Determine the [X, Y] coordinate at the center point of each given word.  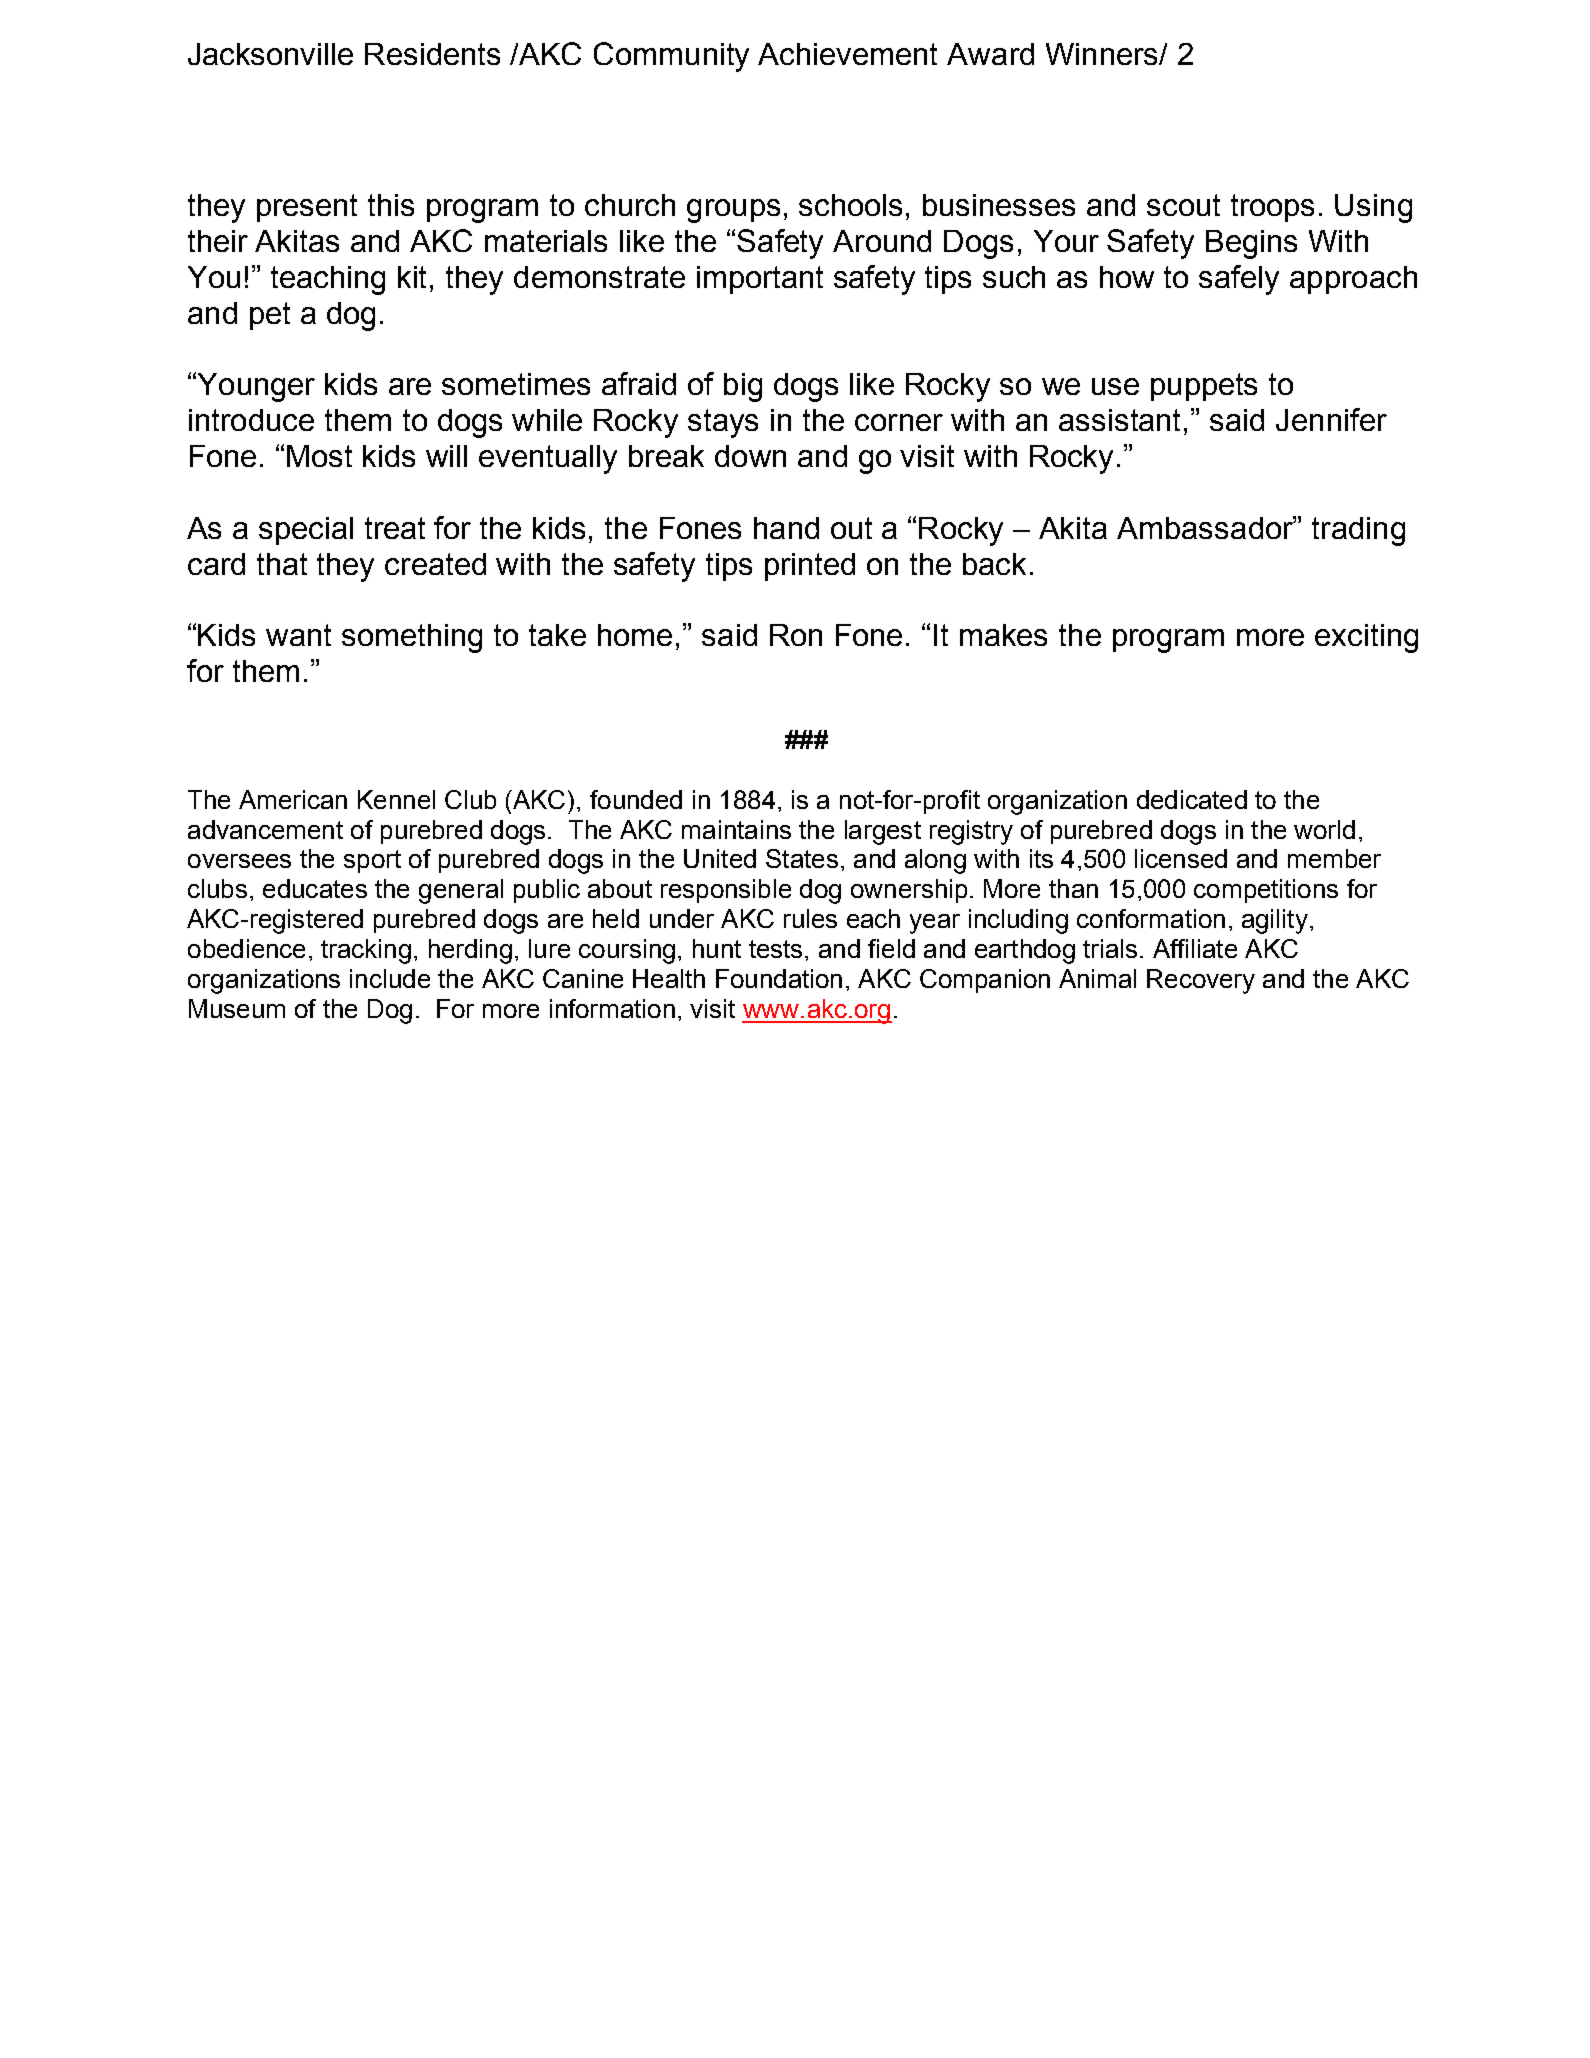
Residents [432, 54]
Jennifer [1331, 419]
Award [990, 54]
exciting [1366, 638]
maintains [736, 829]
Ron [796, 635]
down [750, 456]
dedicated [1192, 799]
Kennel [396, 799]
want [298, 635]
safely [1239, 280]
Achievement [847, 54]
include [390, 978]
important [760, 280]
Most [319, 456]
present [307, 208]
